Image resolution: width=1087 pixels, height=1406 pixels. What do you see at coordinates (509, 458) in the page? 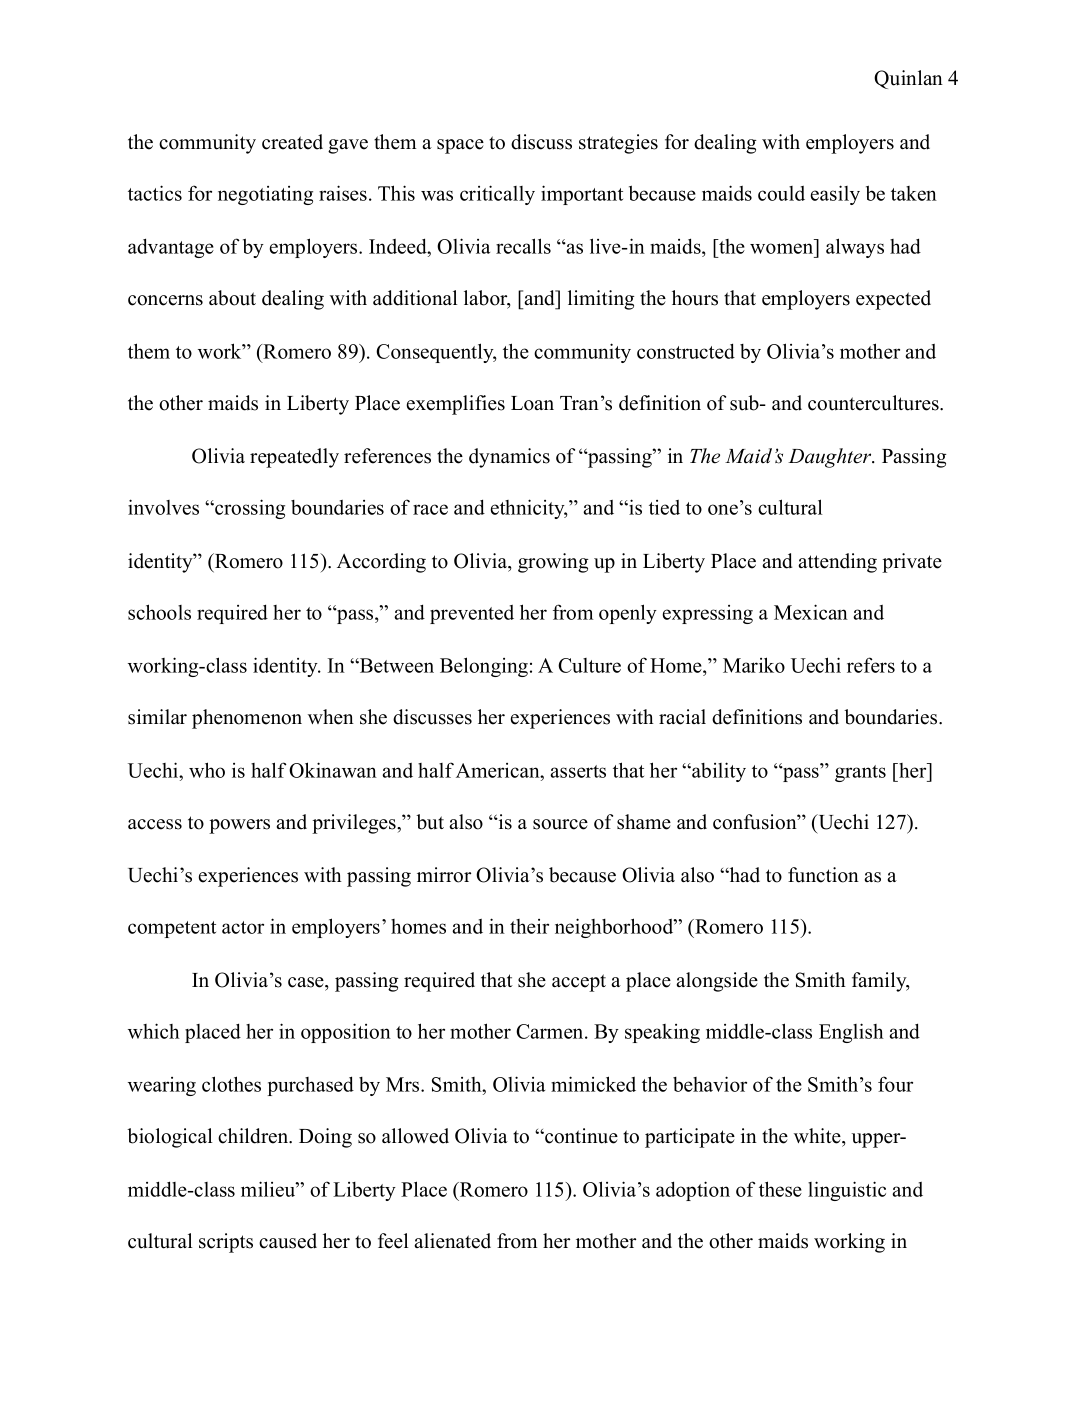
I see `dynamics` at bounding box center [509, 458].
